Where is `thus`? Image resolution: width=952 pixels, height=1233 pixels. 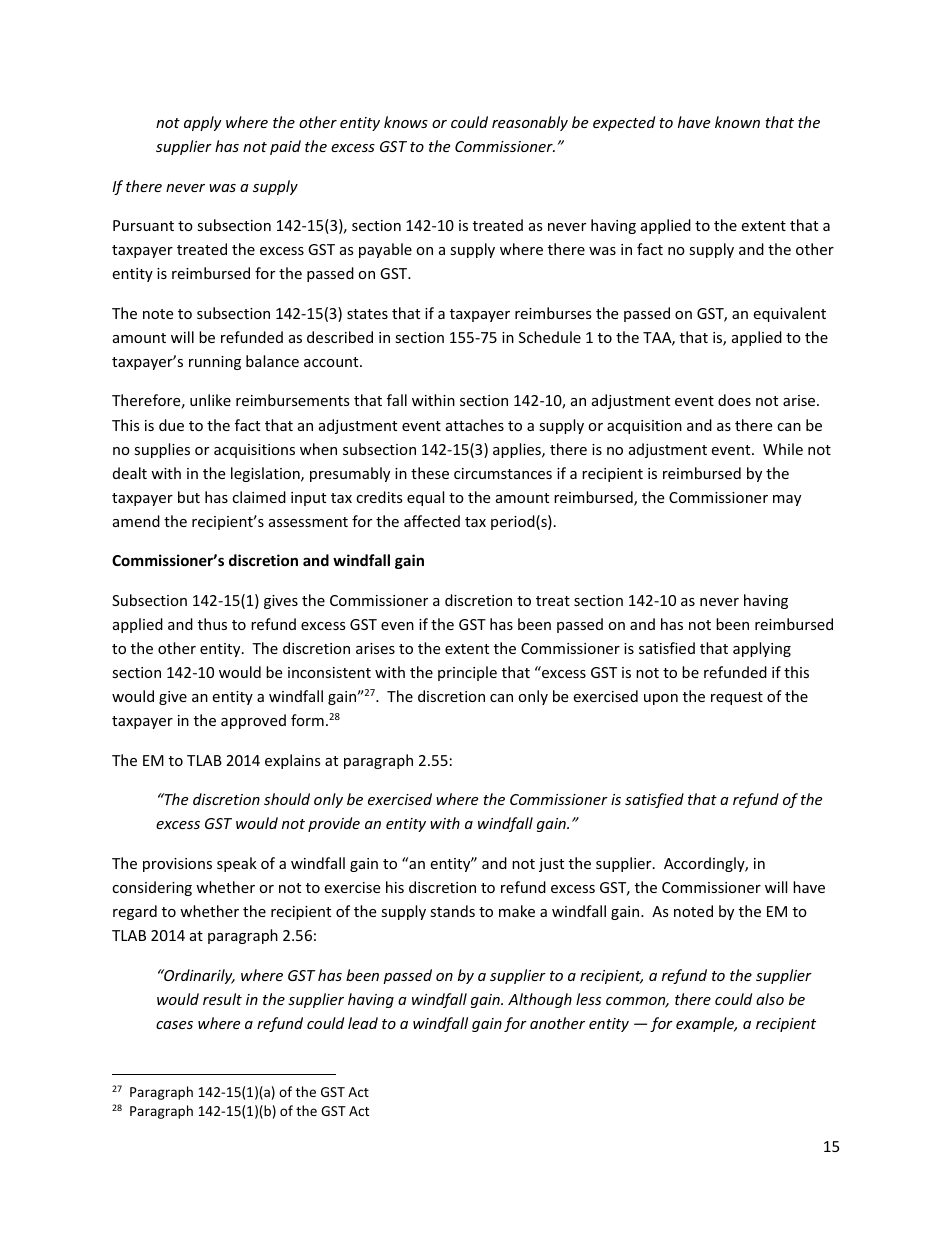
thus is located at coordinates (212, 624).
